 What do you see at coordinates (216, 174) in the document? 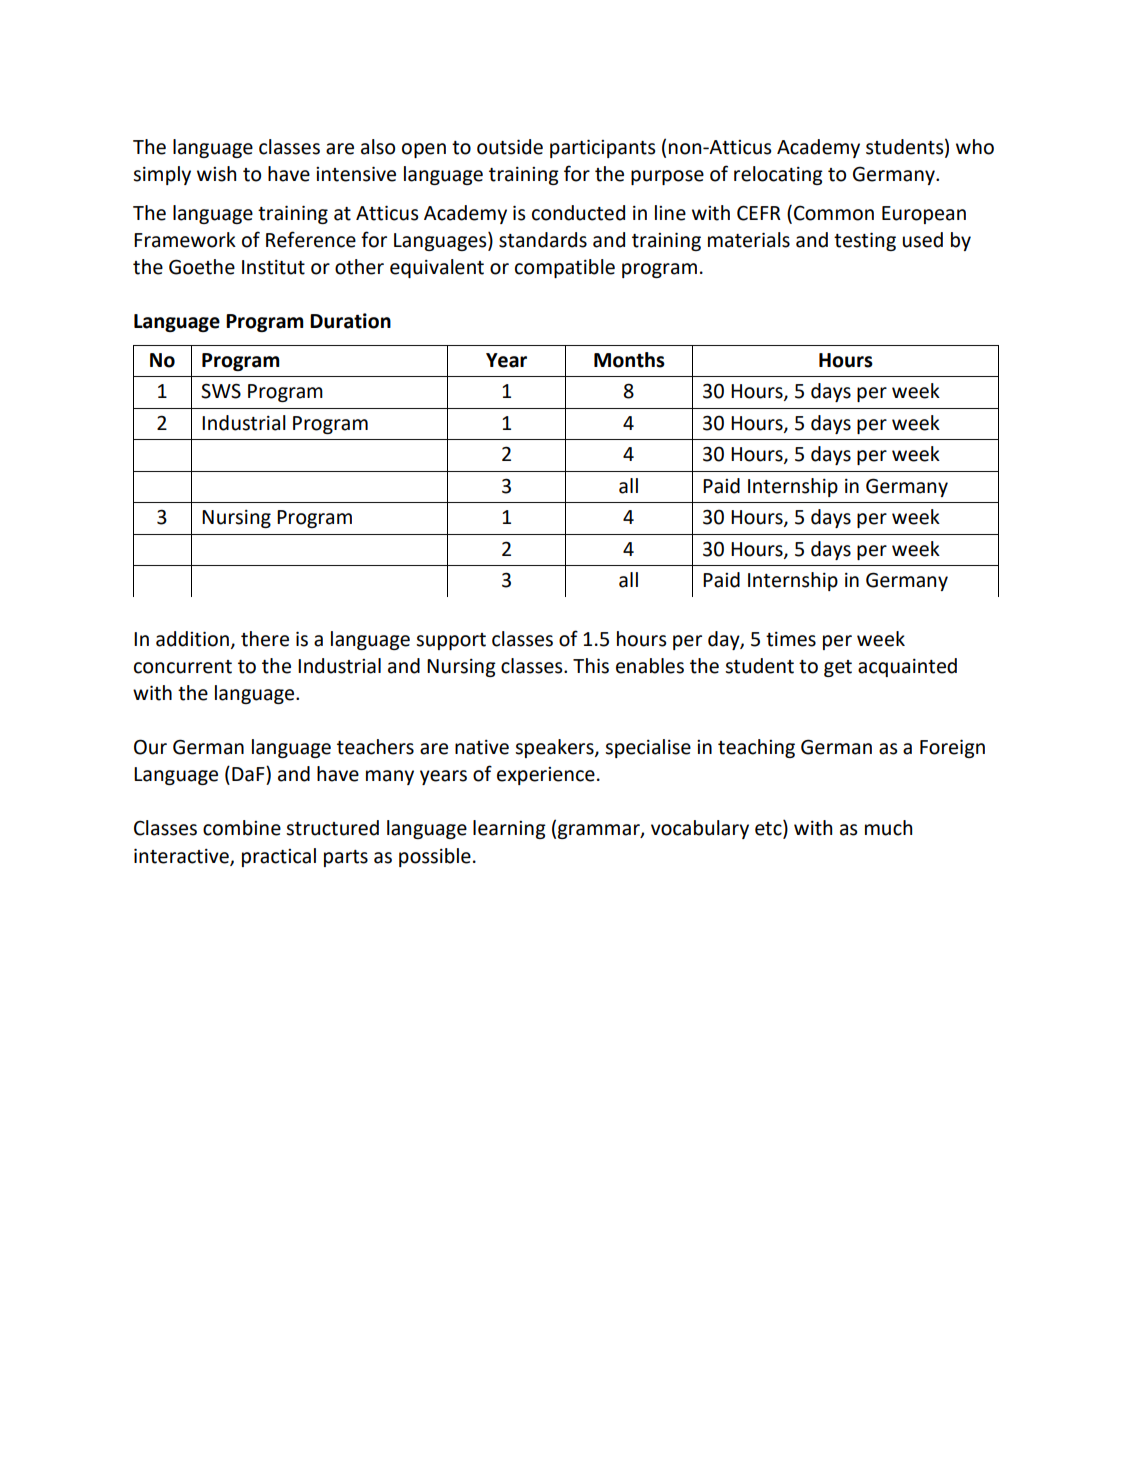
I see `wish` at bounding box center [216, 174].
